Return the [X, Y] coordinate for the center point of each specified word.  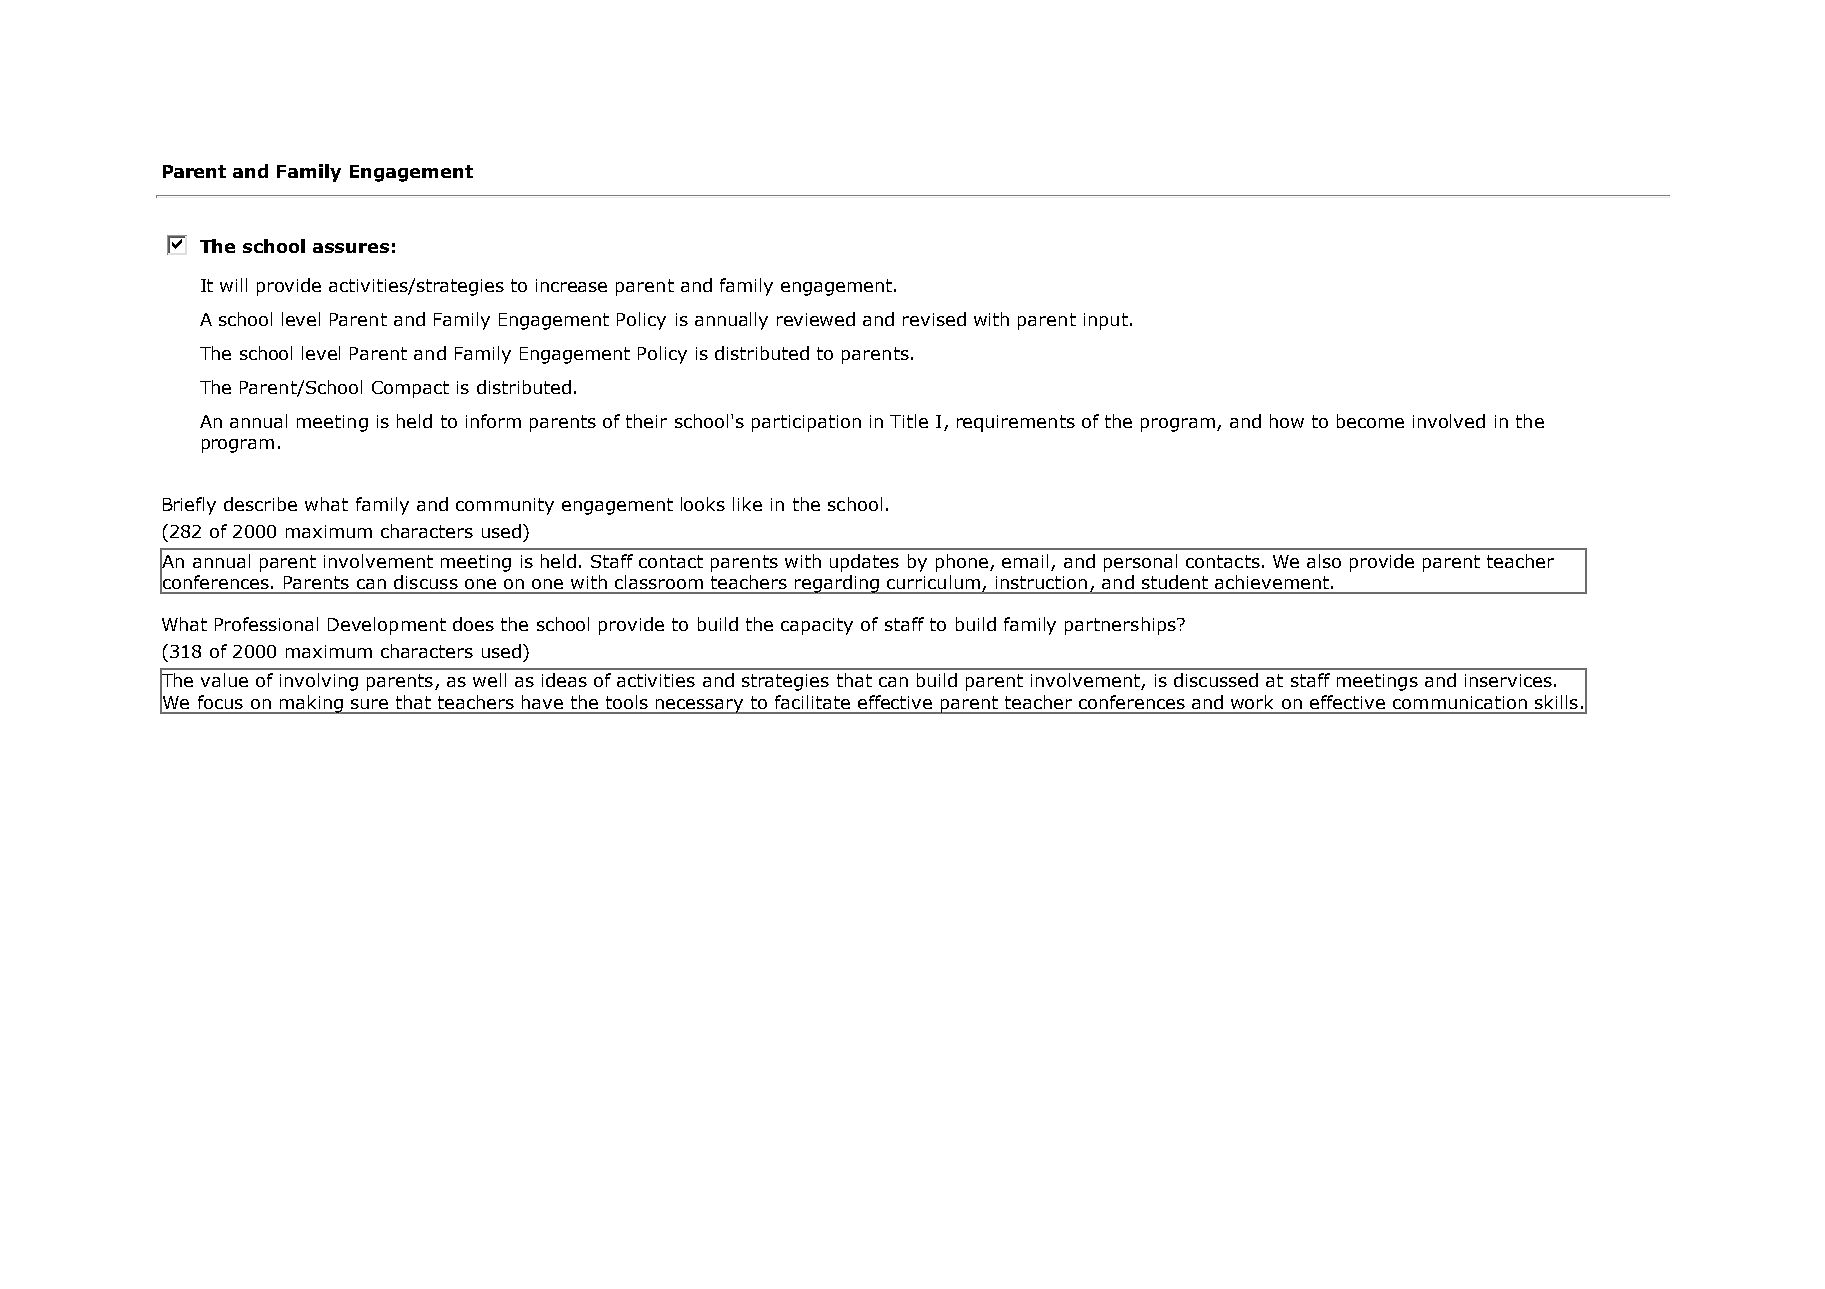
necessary [700, 706]
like [747, 504]
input [1106, 321]
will [233, 285]
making [311, 704]
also [1324, 561]
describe [260, 504]
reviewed [816, 319]
